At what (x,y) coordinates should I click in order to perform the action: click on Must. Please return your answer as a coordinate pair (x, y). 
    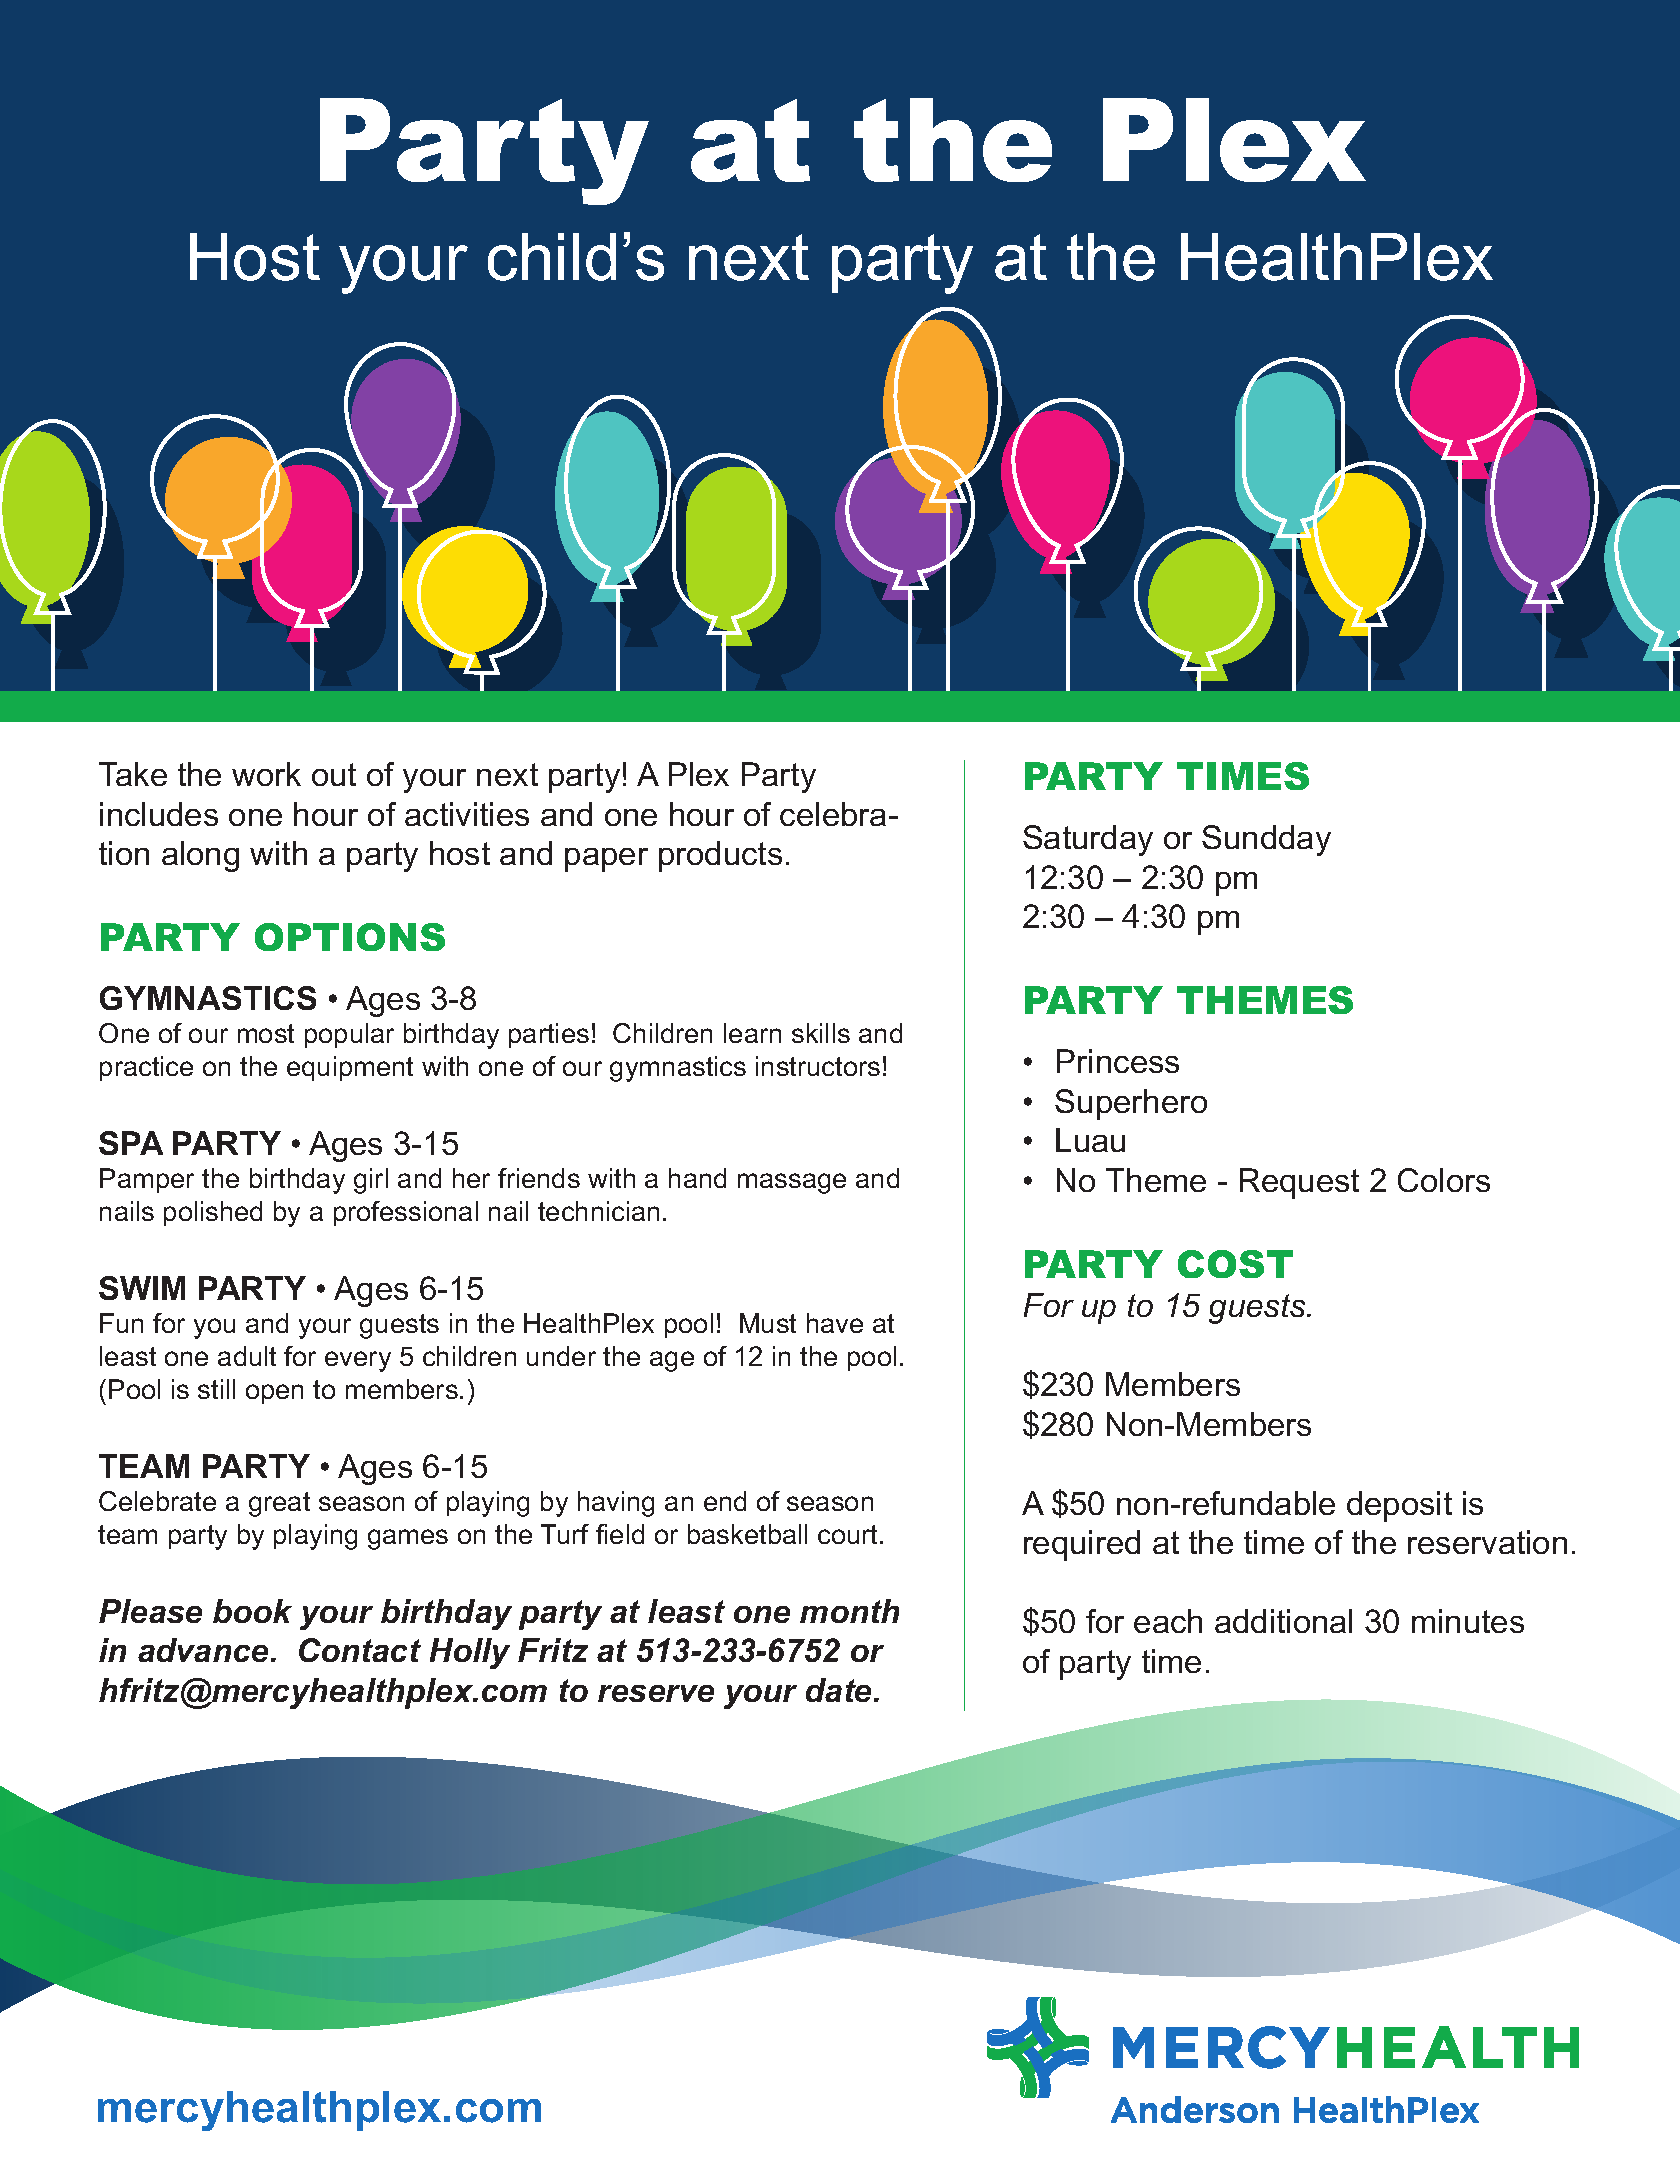
    Looking at the image, I should click on (768, 1323).
